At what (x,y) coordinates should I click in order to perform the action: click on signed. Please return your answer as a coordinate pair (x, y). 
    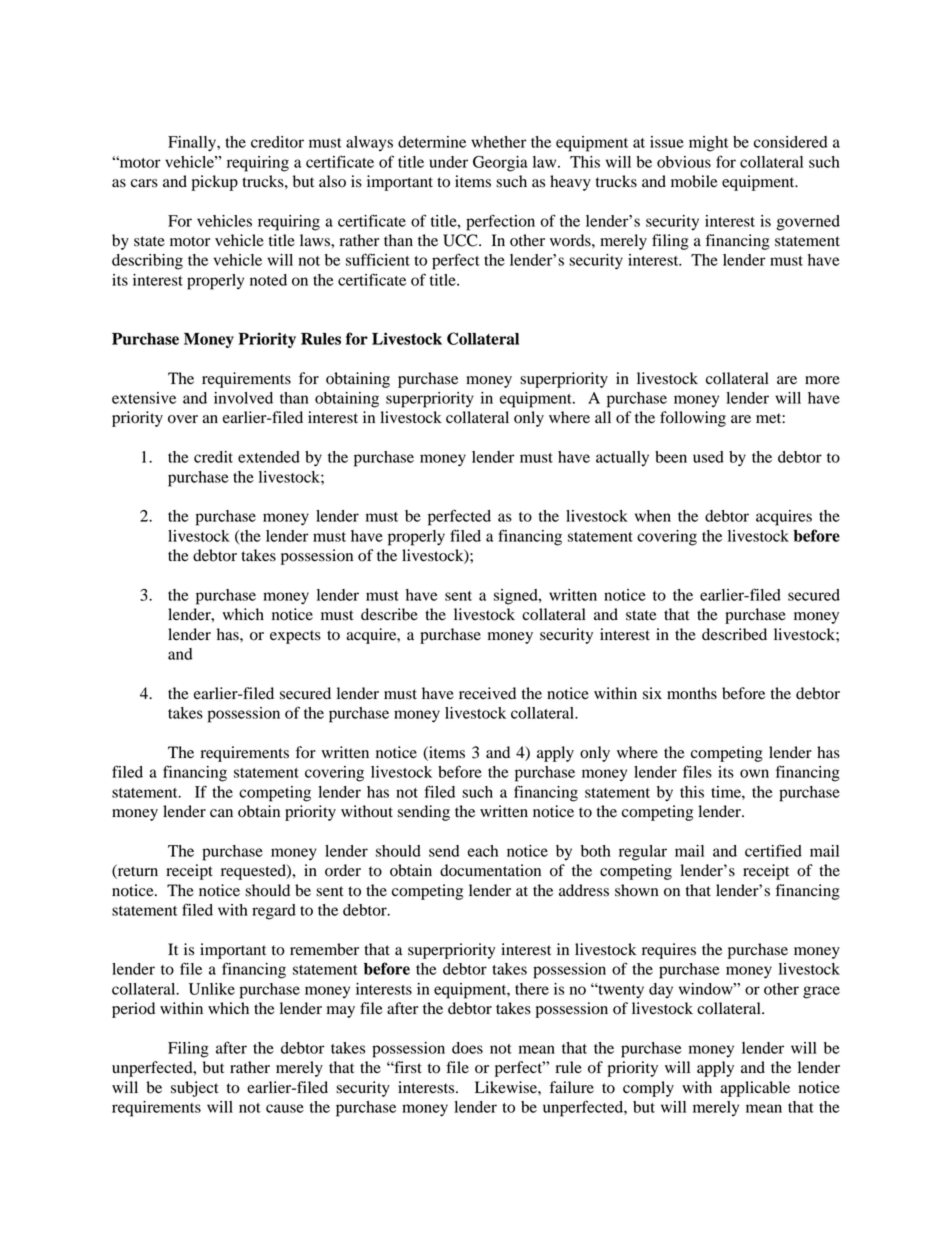
    Looking at the image, I should click on (517, 597).
